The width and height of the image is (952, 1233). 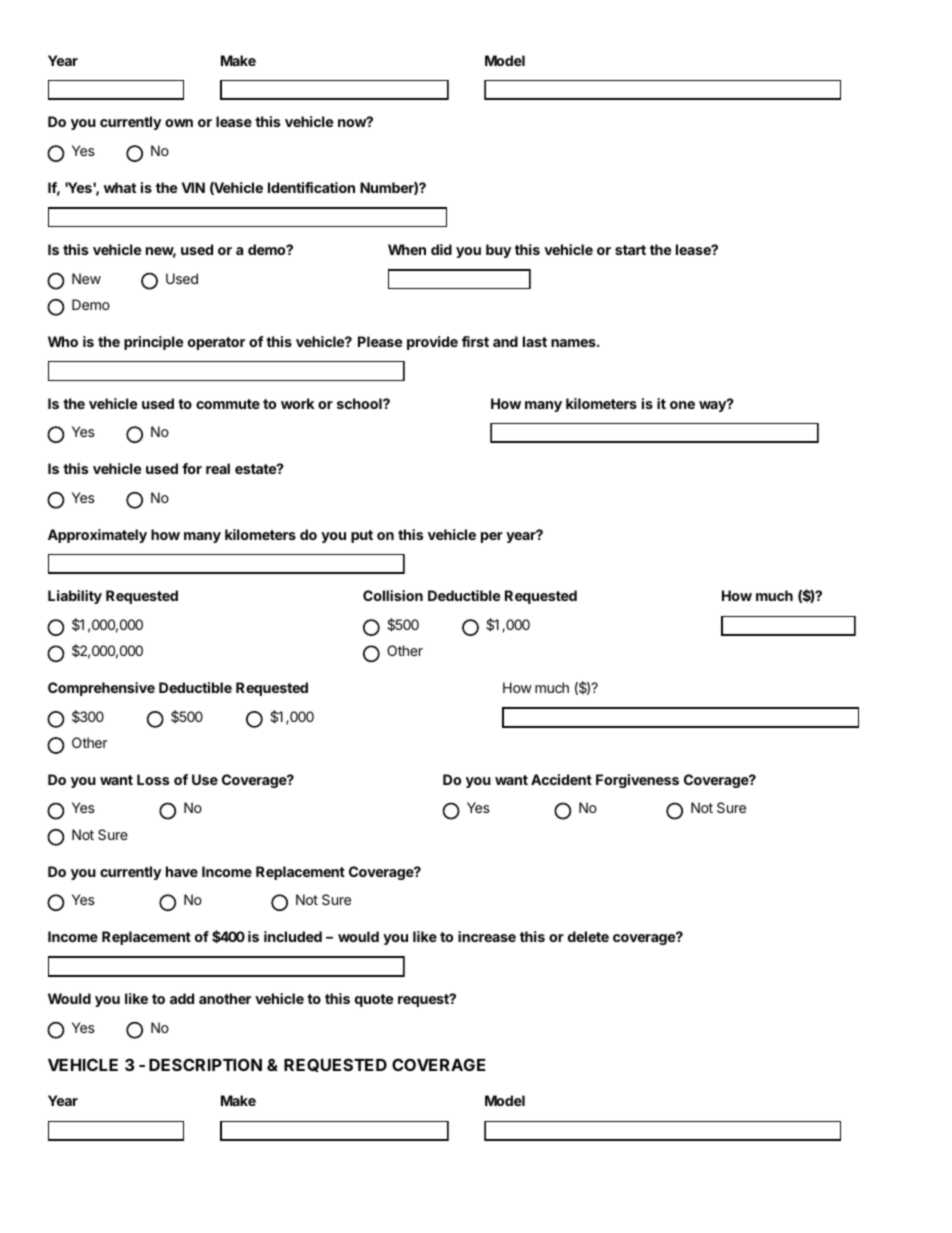 What do you see at coordinates (637, 781) in the image?
I see `Forgiveness` at bounding box center [637, 781].
